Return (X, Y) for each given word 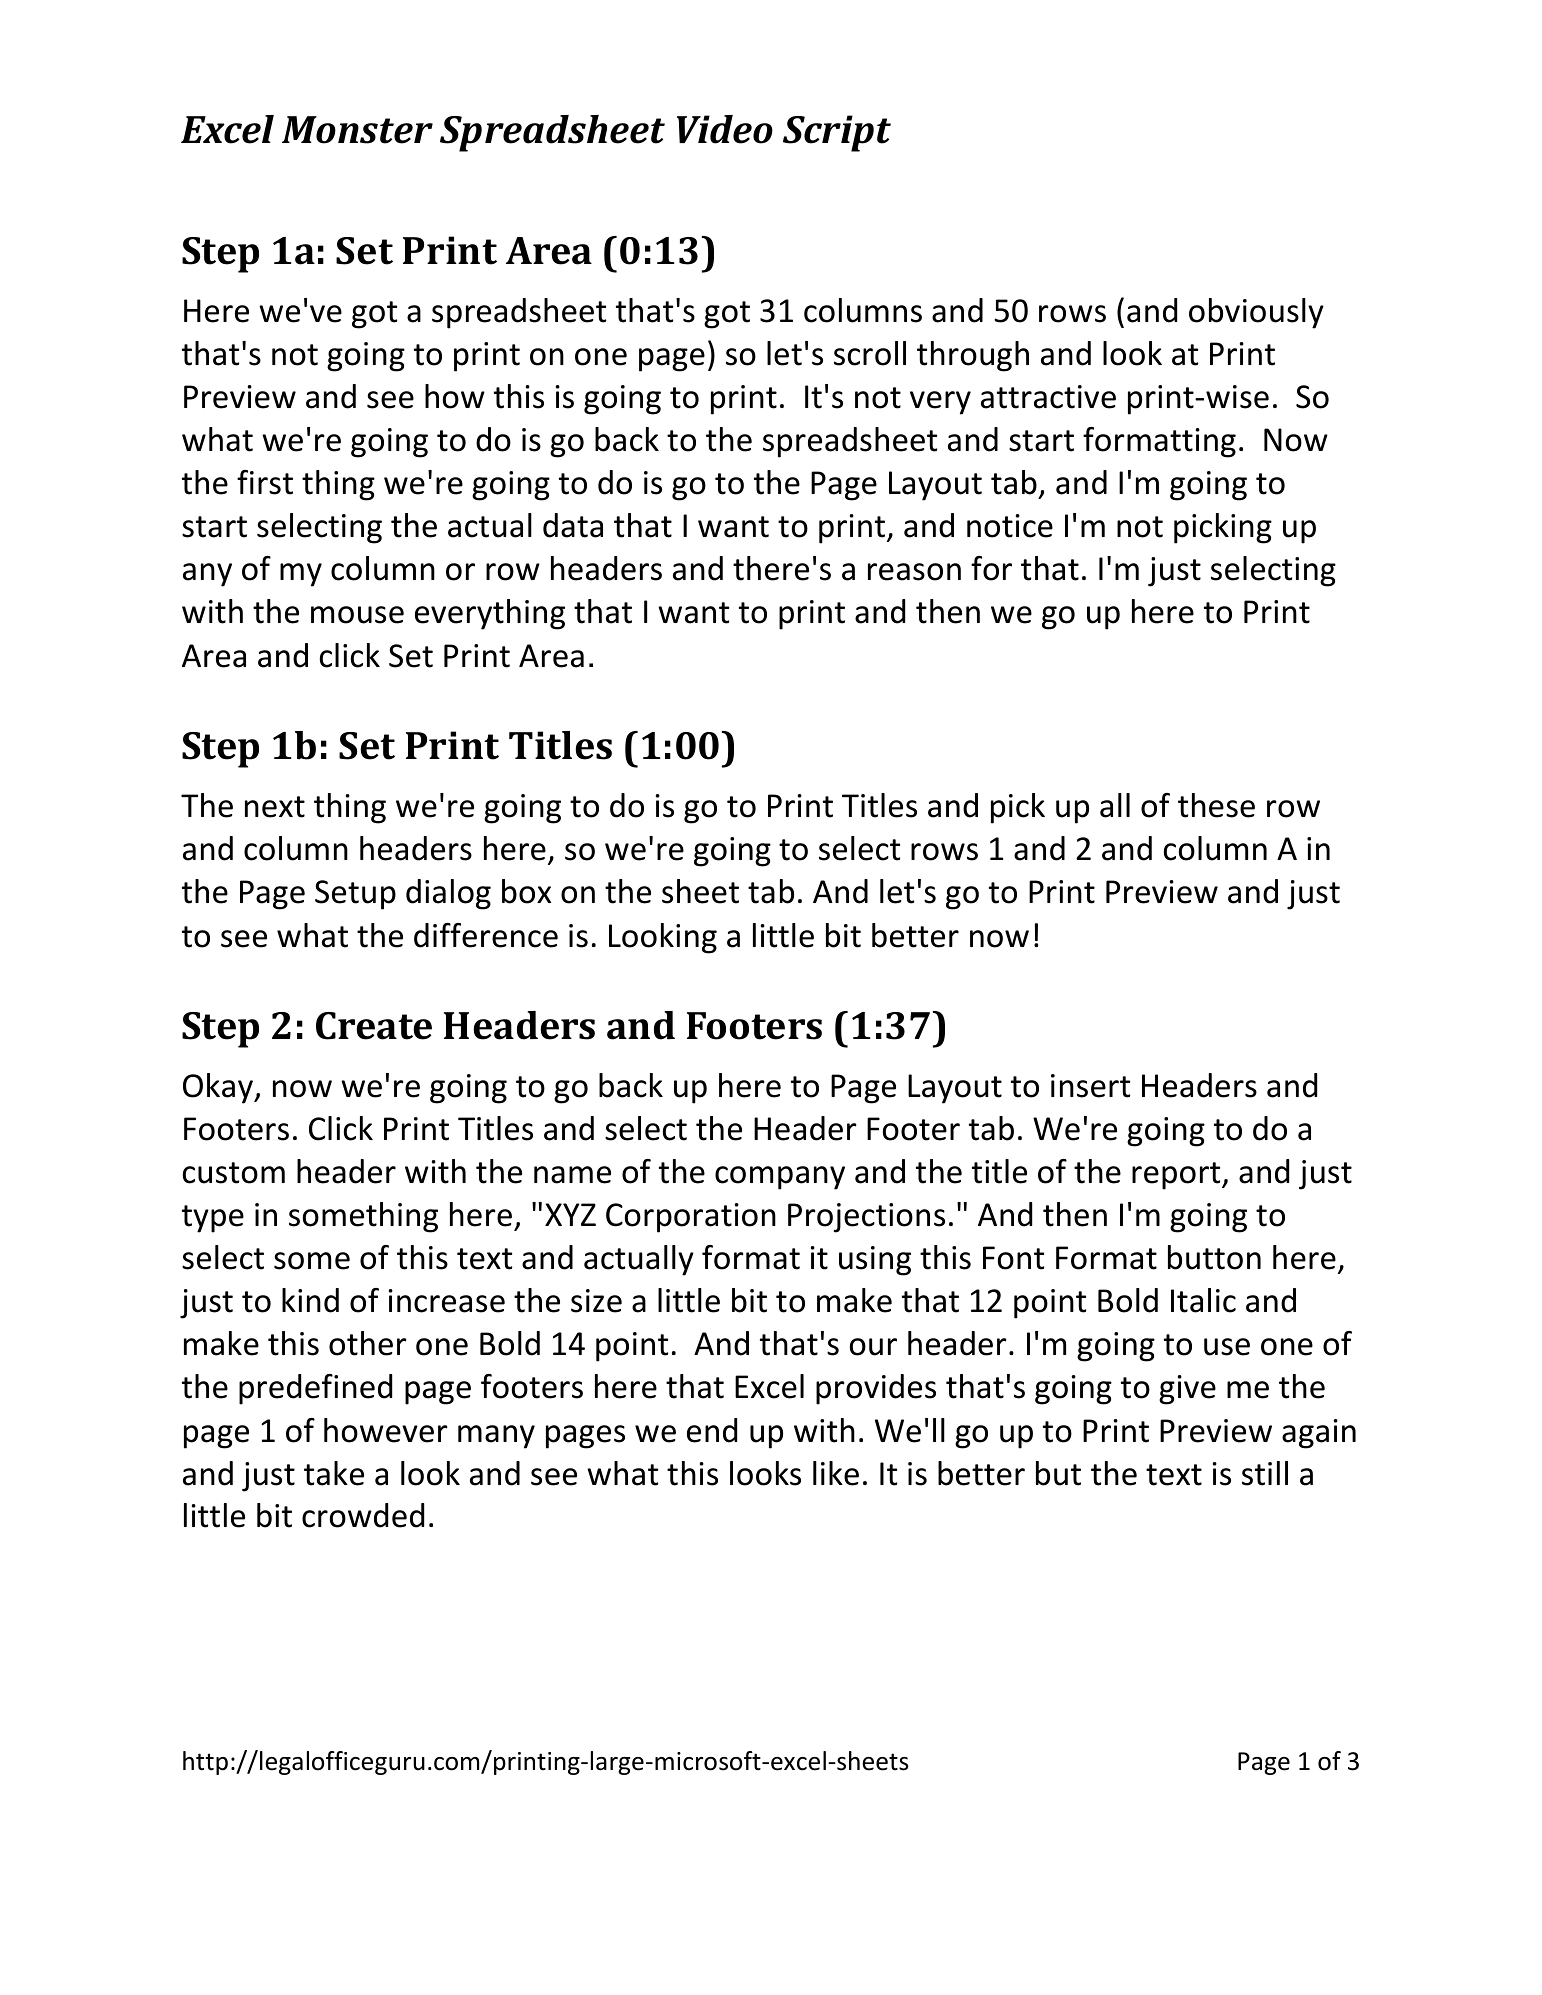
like (836, 1473)
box (526, 891)
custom (234, 1173)
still (1265, 1473)
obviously (1256, 313)
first (265, 482)
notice (1010, 526)
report (1177, 1176)
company (780, 1178)
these (1216, 805)
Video (725, 129)
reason (914, 572)
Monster (357, 130)
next (275, 807)
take (334, 1473)
